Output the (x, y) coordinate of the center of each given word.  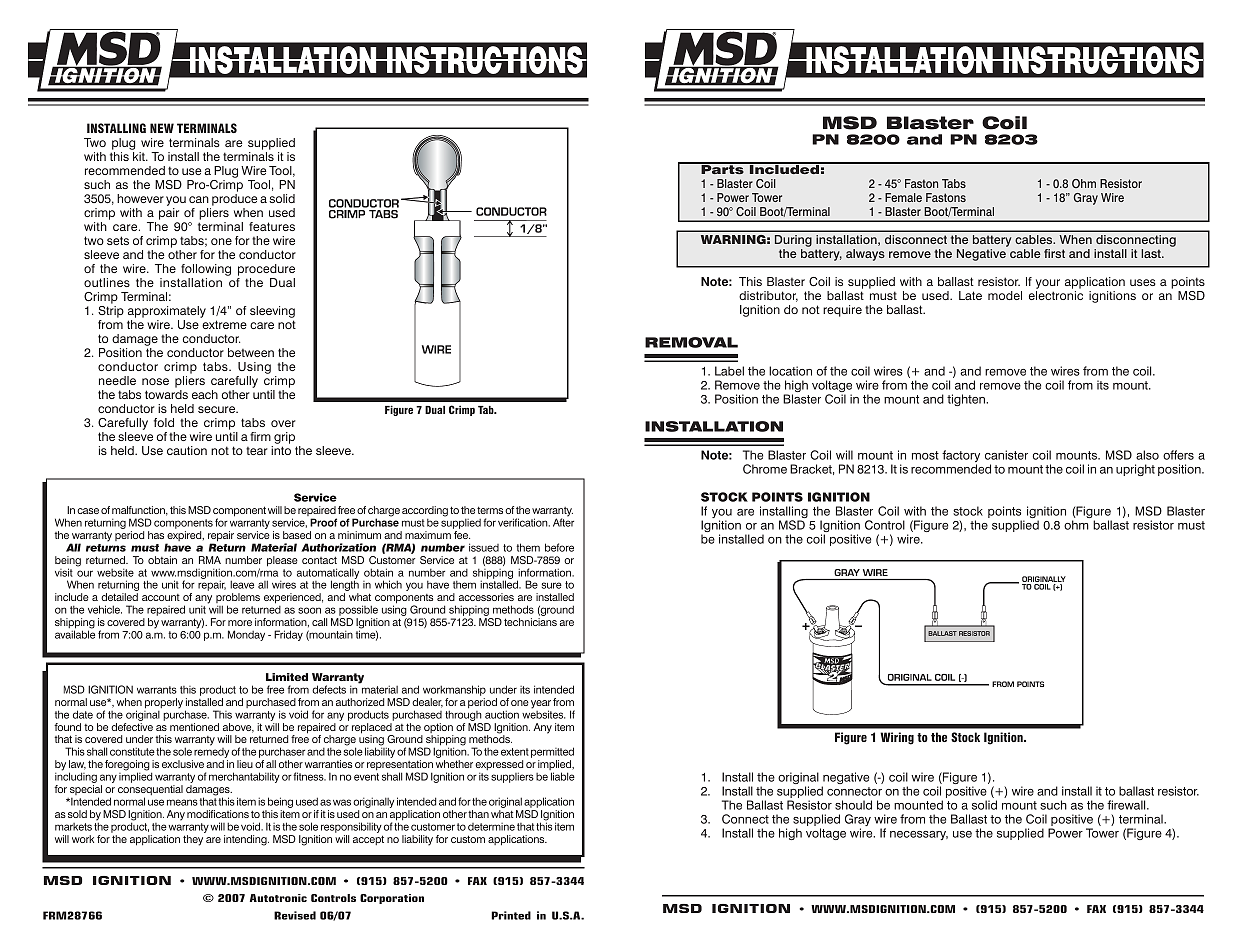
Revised (295, 915)
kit (140, 156)
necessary (919, 835)
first (1054, 253)
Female (903, 197)
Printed (511, 915)
